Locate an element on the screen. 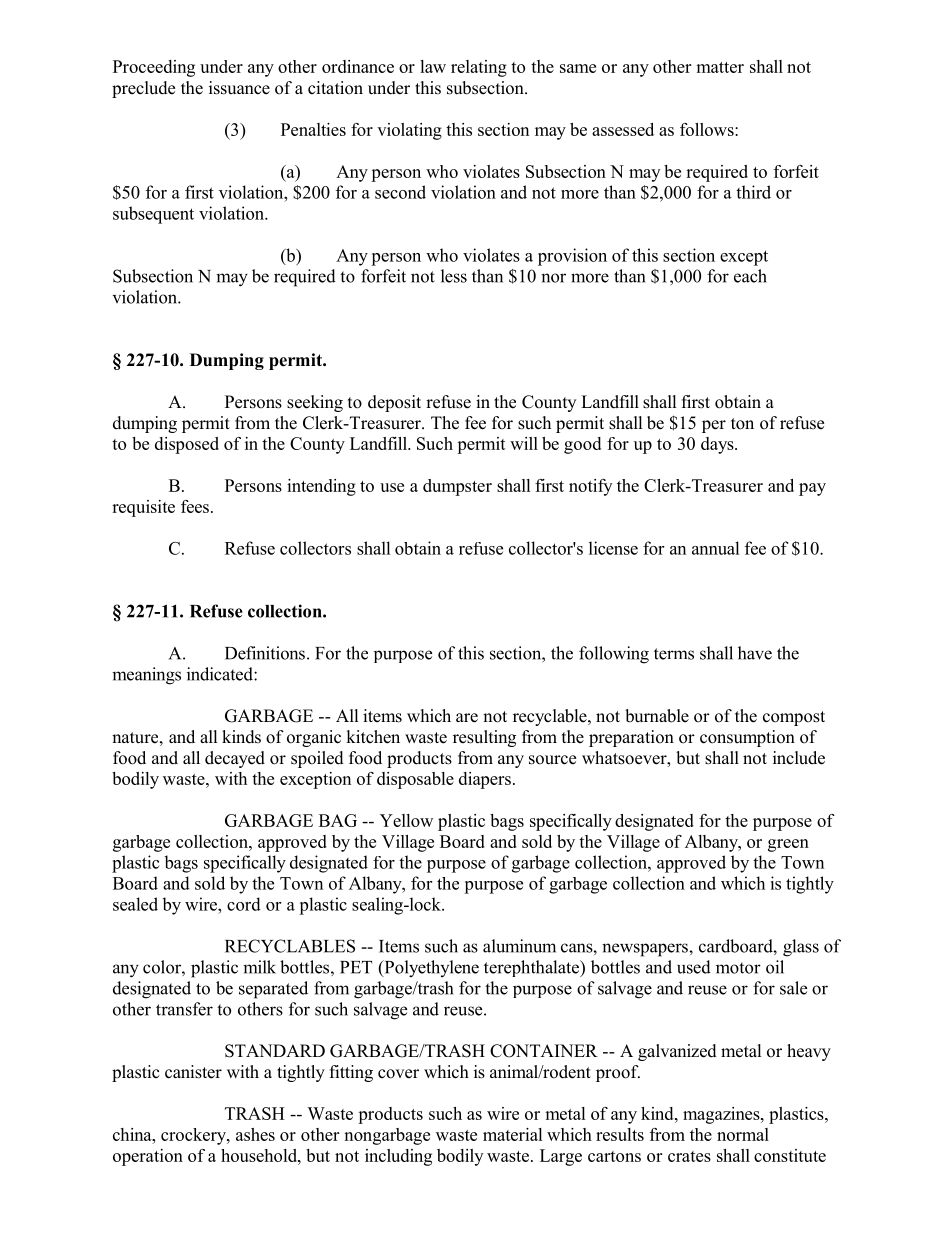  disposed is located at coordinates (187, 445).
